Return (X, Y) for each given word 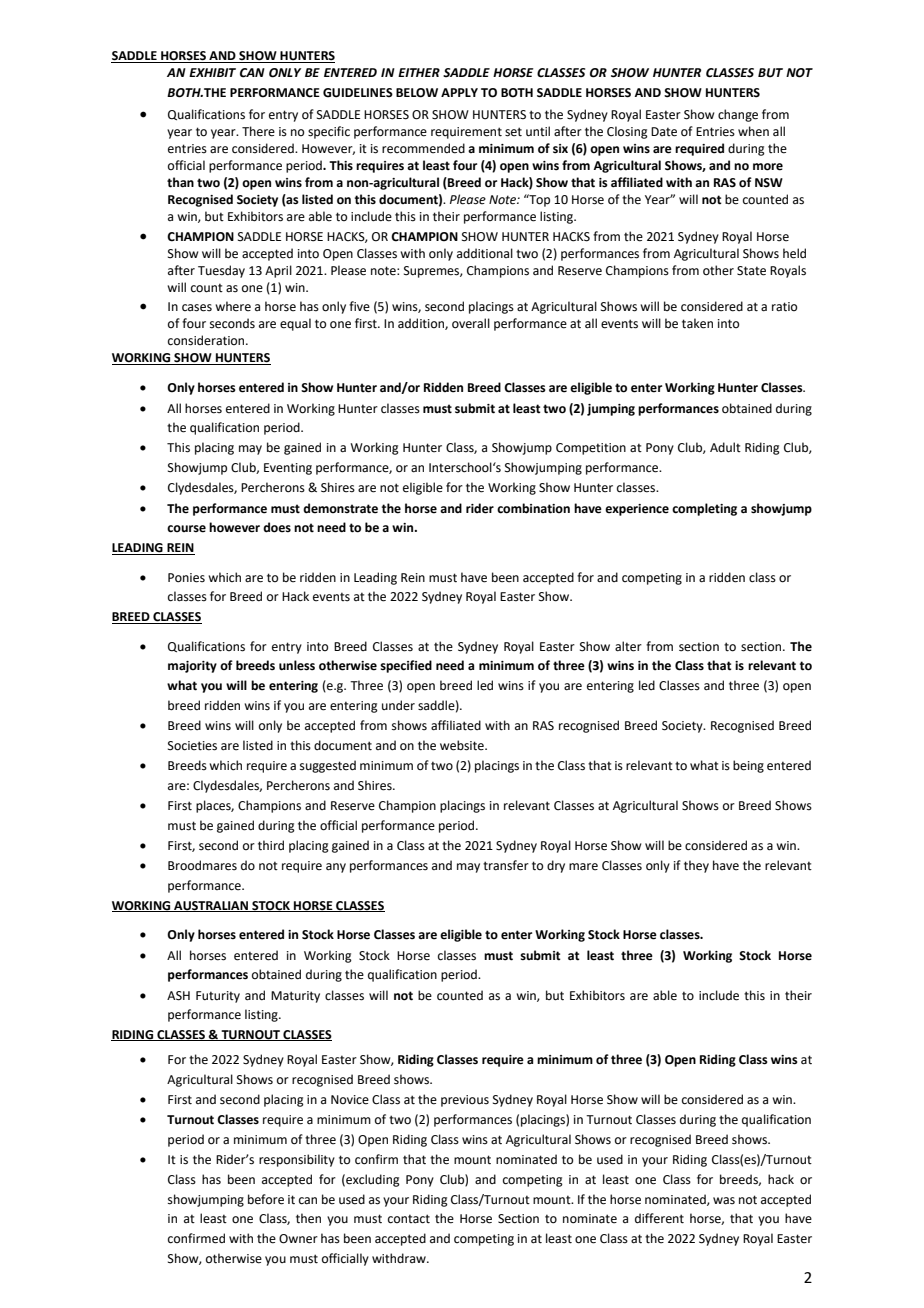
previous (465, 1101)
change (738, 115)
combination (533, 508)
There (258, 131)
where (233, 306)
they (696, 866)
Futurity (218, 997)
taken (697, 323)
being (748, 766)
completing (704, 509)
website (463, 745)
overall (471, 323)
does (277, 527)
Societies (192, 746)
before (266, 1199)
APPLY (459, 92)
